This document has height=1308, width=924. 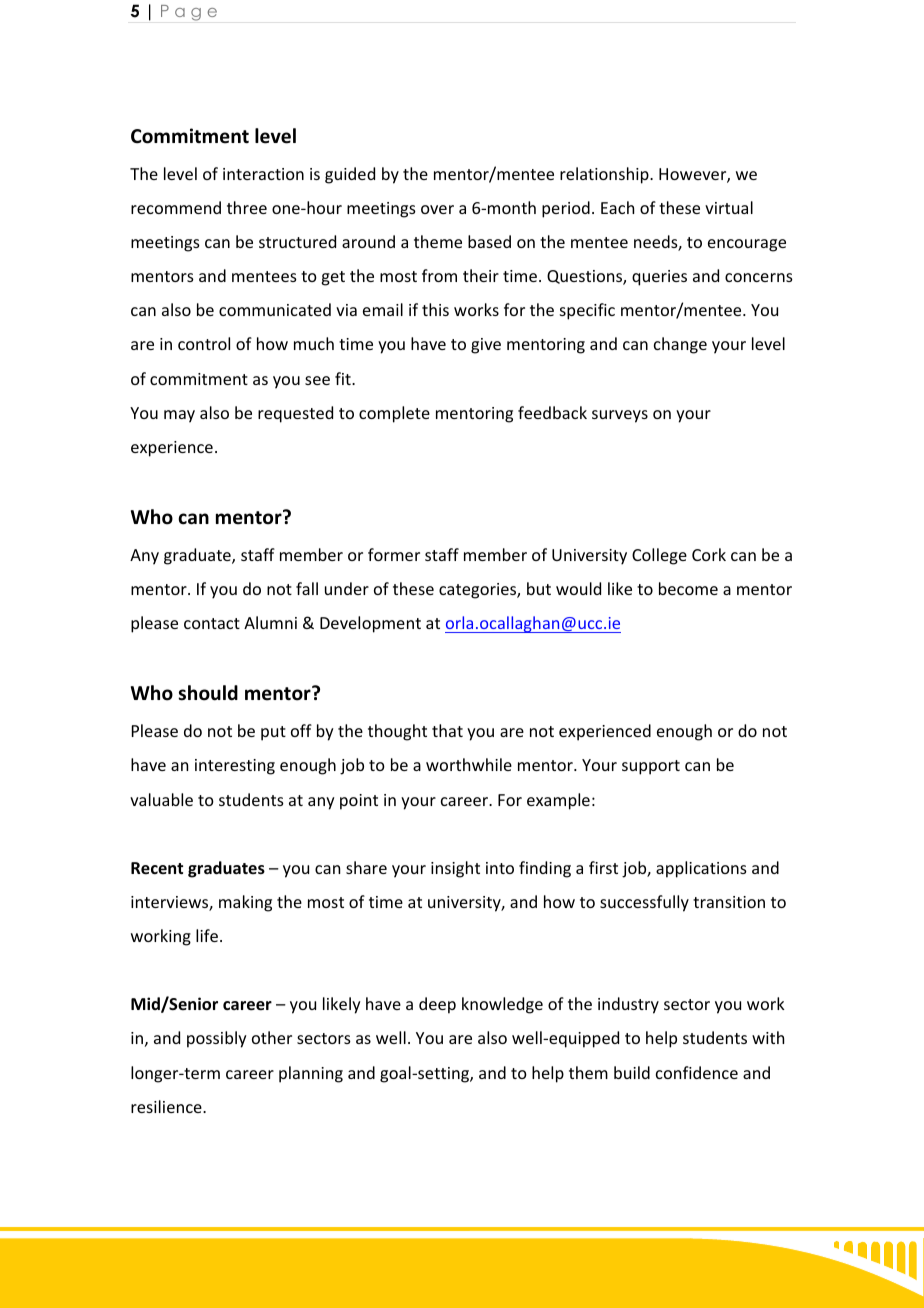 What do you see at coordinates (235, 767) in the document?
I see `interesting` at bounding box center [235, 767].
